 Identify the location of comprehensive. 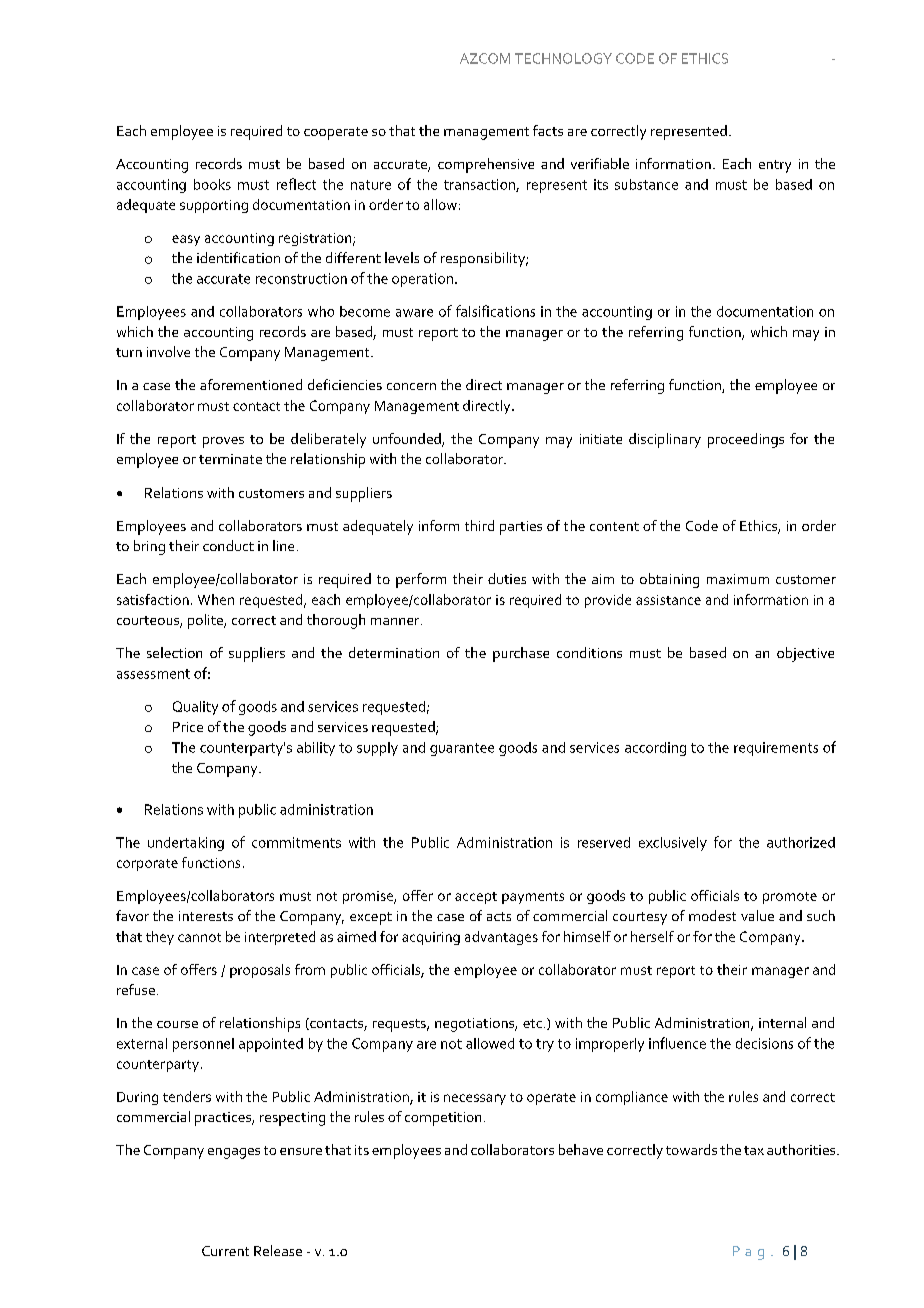
(486, 165).
